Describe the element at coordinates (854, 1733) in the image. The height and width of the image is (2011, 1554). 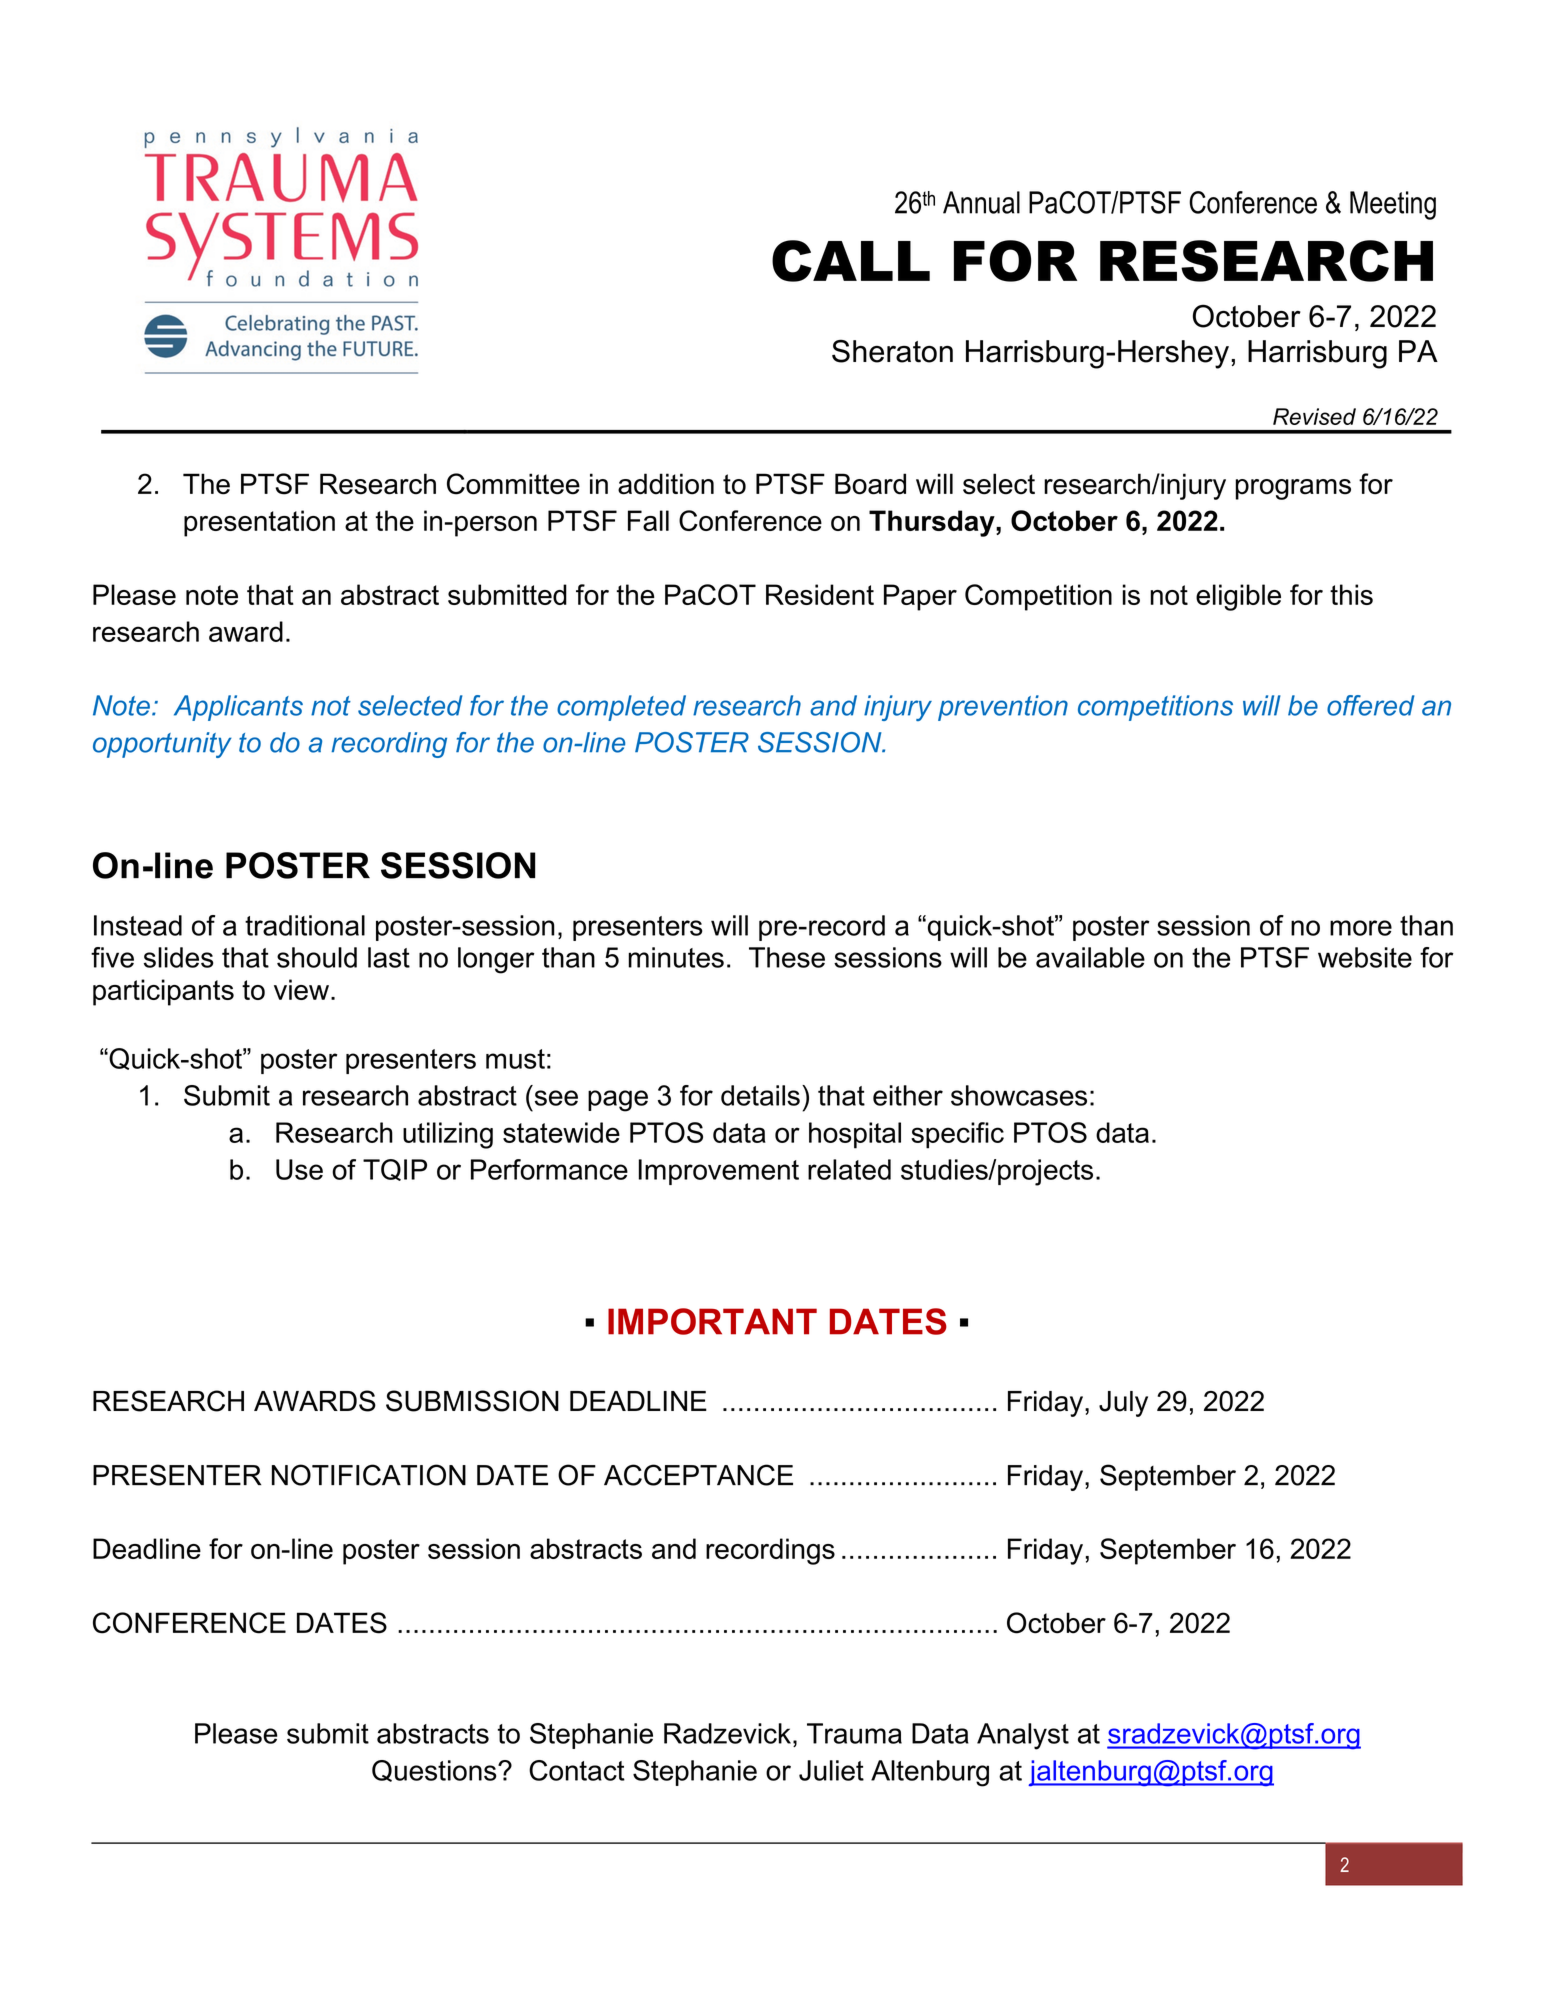
I see `Trauma` at that location.
